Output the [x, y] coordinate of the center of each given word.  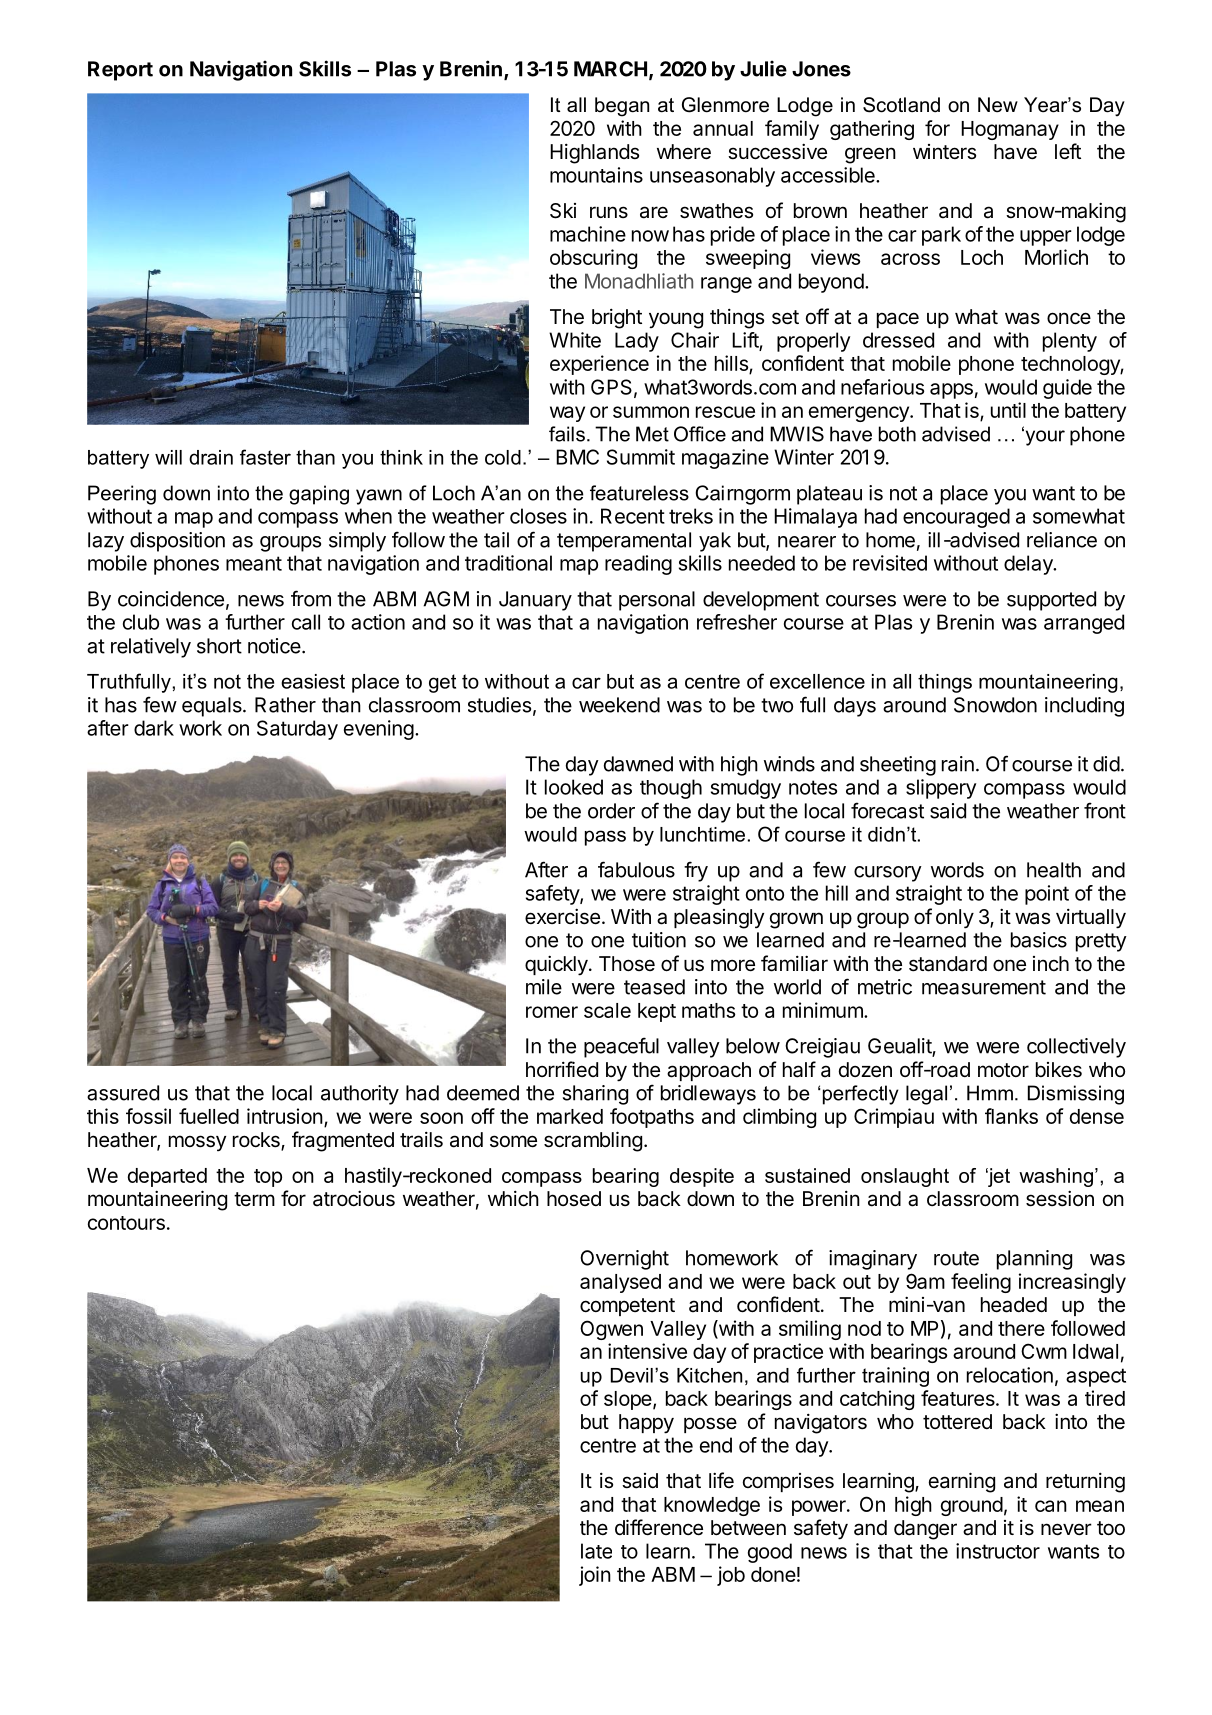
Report [120, 71]
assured [123, 1093]
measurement [984, 987]
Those [627, 963]
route [956, 1258]
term [254, 1199]
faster [265, 457]
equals [213, 707]
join [595, 1576]
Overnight [624, 1260]
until [1008, 410]
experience [599, 365]
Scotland [901, 105]
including [1084, 707]
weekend [619, 705]
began [622, 107]
